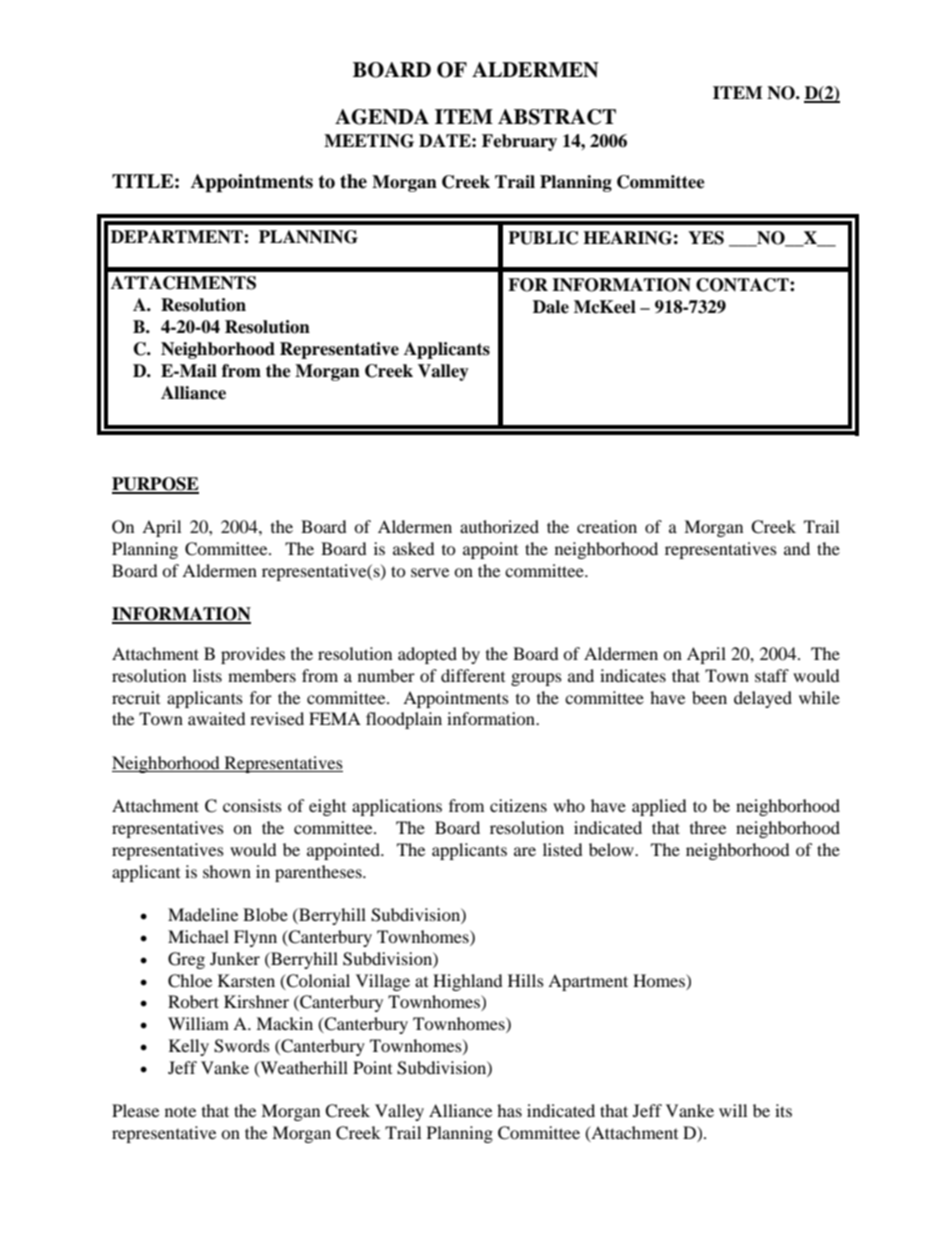 The image size is (952, 1233). I want to click on YES, so click(706, 238).
